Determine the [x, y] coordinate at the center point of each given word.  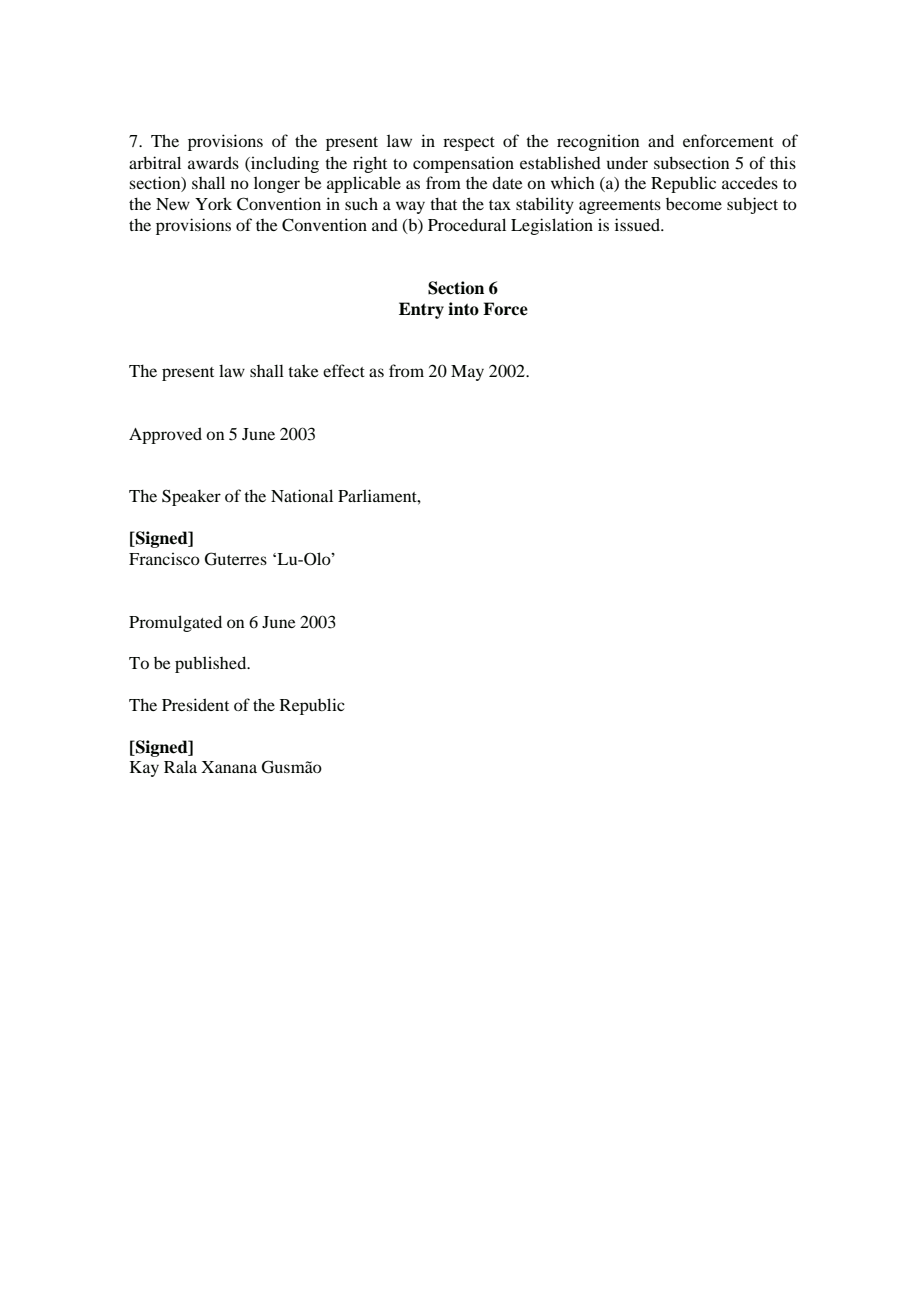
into [463, 309]
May [467, 373]
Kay [144, 769]
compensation [463, 164]
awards [213, 162]
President [195, 704]
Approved [165, 435]
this [783, 162]
